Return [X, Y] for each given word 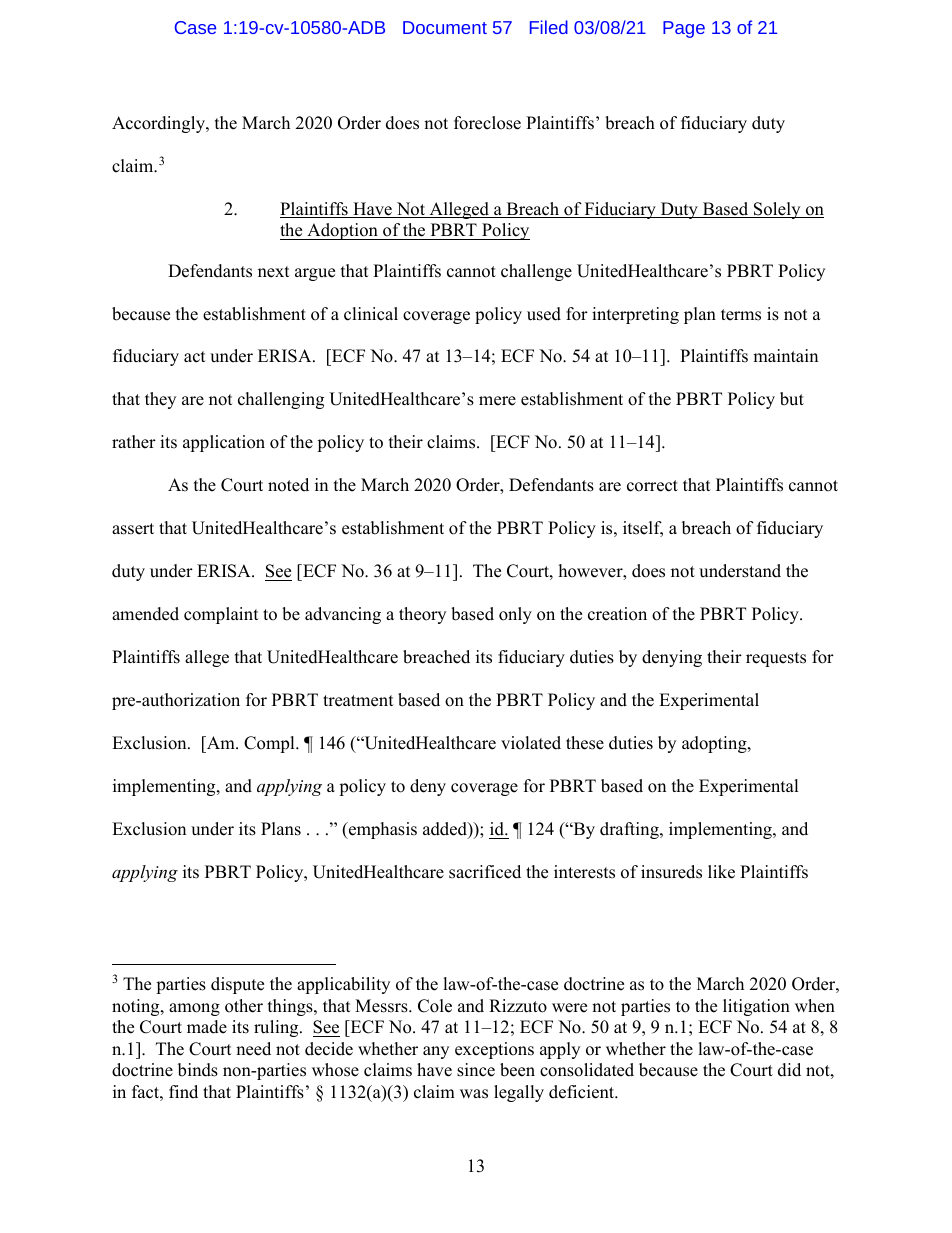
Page [684, 29]
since [476, 1070]
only [515, 615]
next [274, 272]
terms [741, 315]
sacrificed [485, 872]
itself [643, 529]
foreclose [487, 123]
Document [445, 27]
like [721, 872]
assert [133, 529]
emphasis [382, 830]
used [544, 314]
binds [198, 1070]
